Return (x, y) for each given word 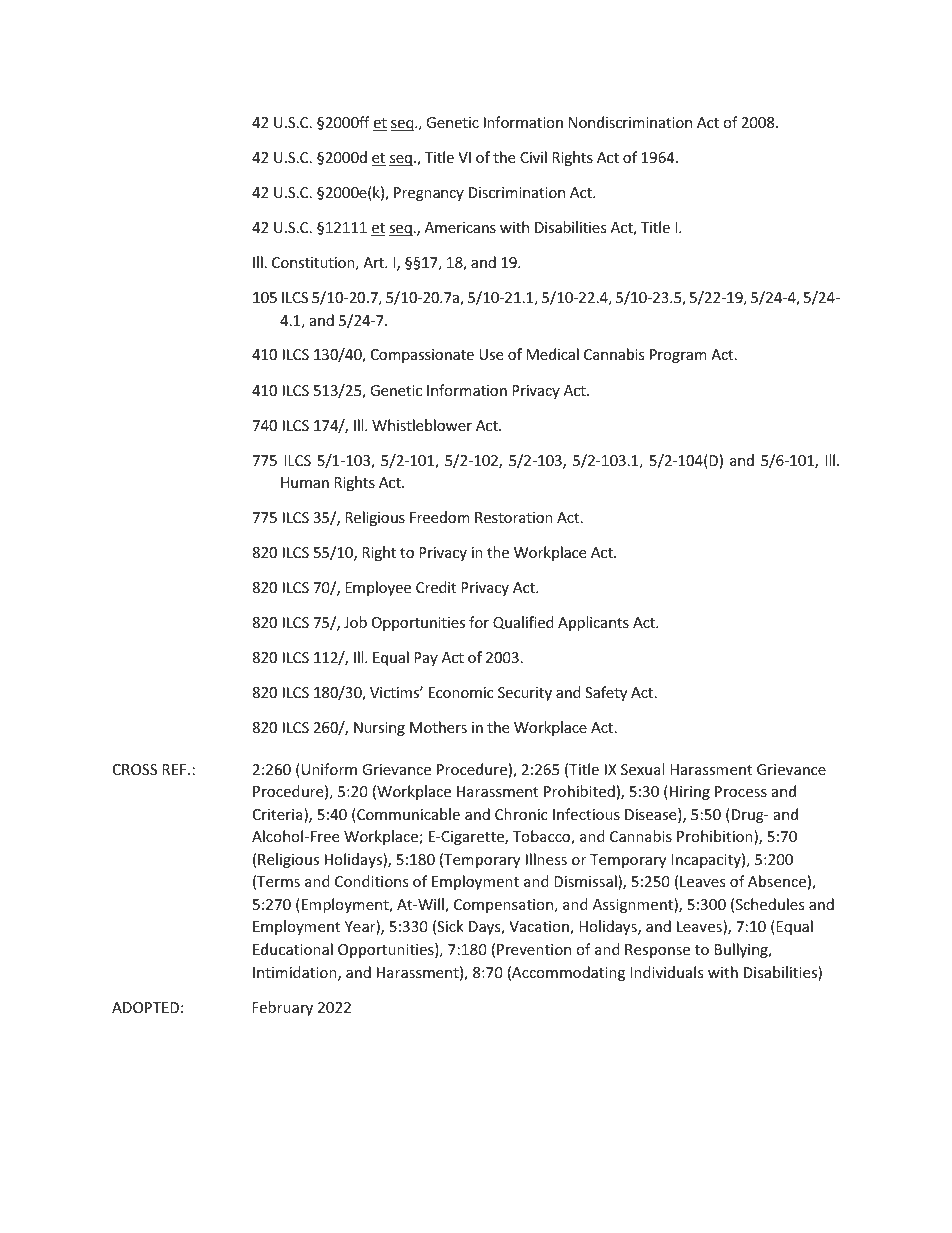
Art (374, 262)
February (282, 1008)
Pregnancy (429, 194)
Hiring (690, 793)
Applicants (593, 623)
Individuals (667, 972)
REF (175, 769)
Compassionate (422, 356)
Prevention (534, 949)
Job (355, 622)
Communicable (407, 815)
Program (678, 356)
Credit (436, 587)
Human (305, 482)
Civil (533, 157)
